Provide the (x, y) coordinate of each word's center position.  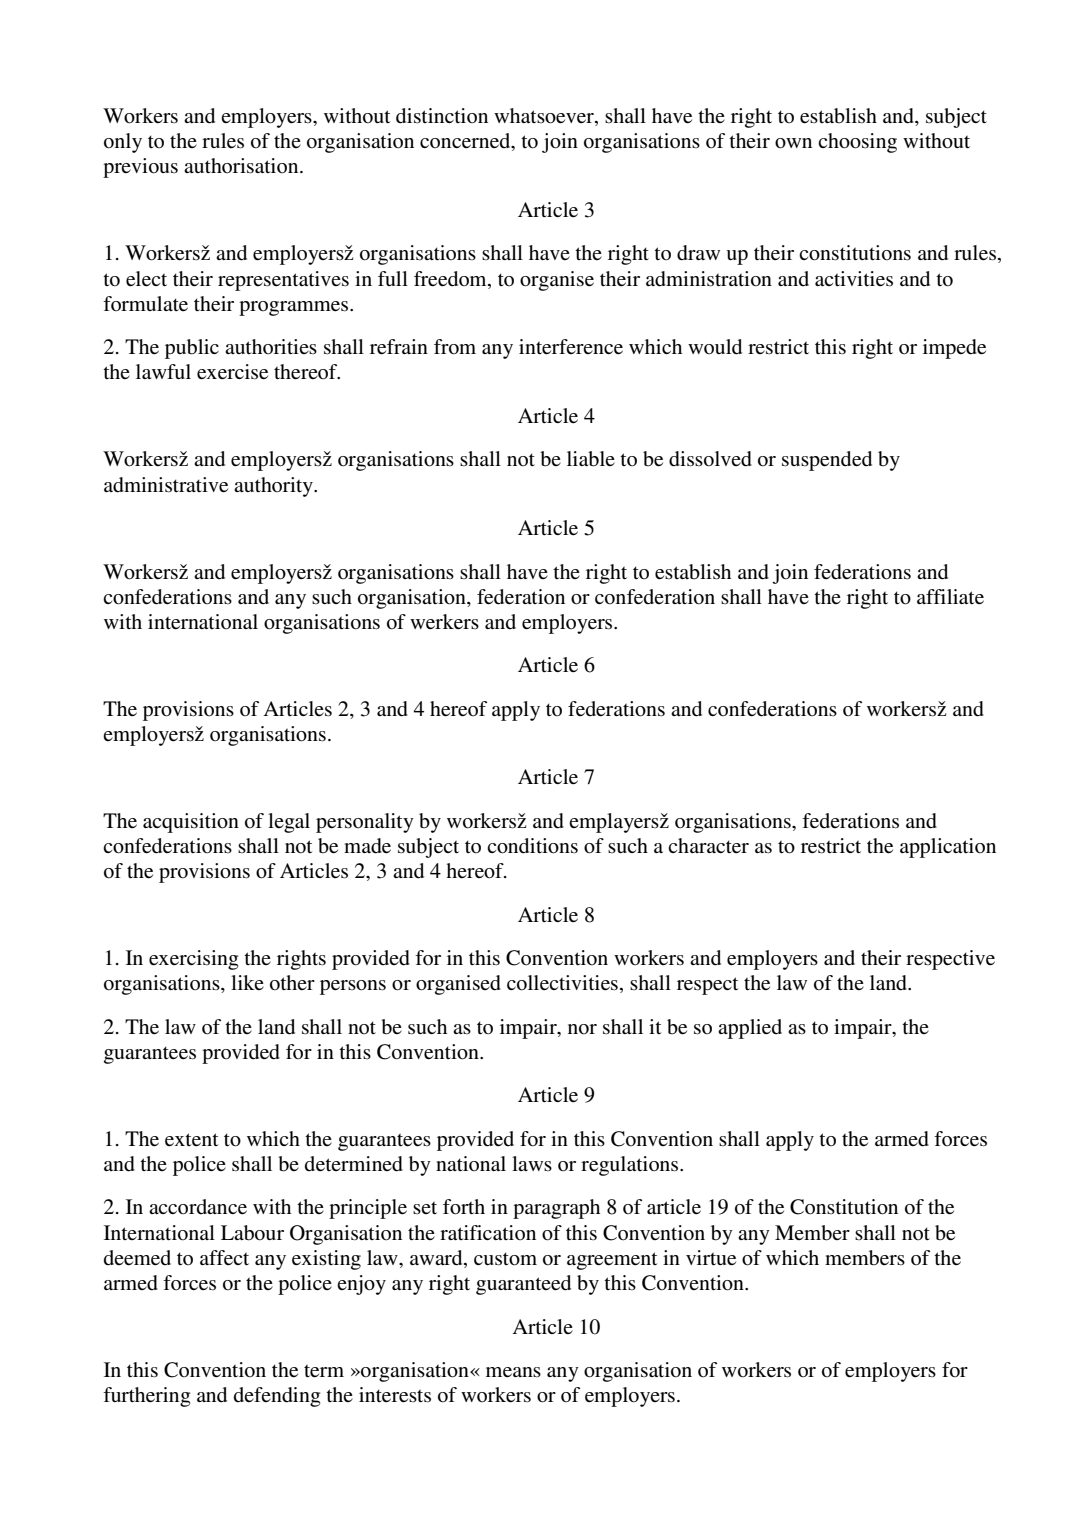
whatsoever (545, 117)
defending (277, 1397)
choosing (857, 143)
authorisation (242, 166)
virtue (711, 1258)
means (513, 1372)
